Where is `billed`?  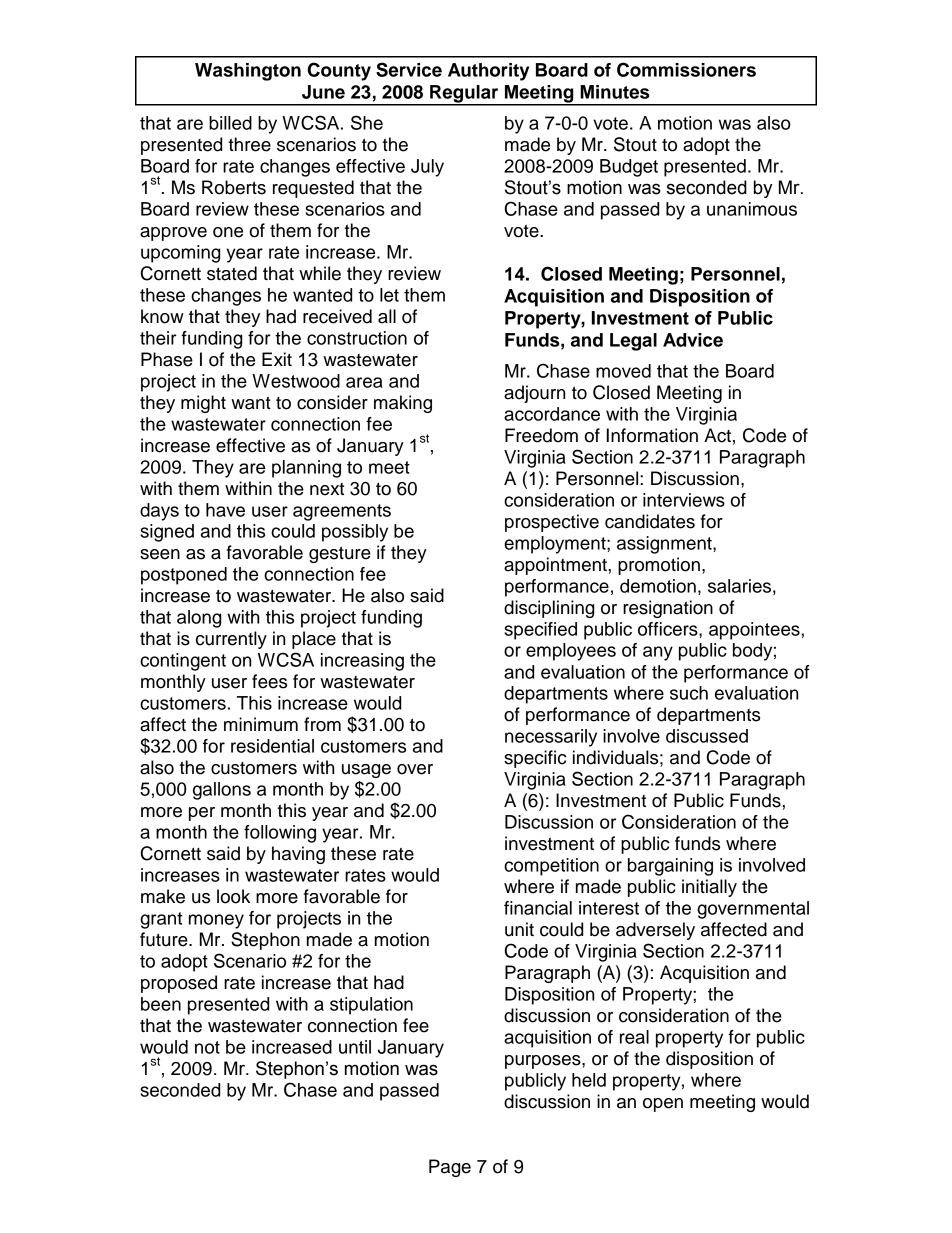
billed is located at coordinates (230, 123).
